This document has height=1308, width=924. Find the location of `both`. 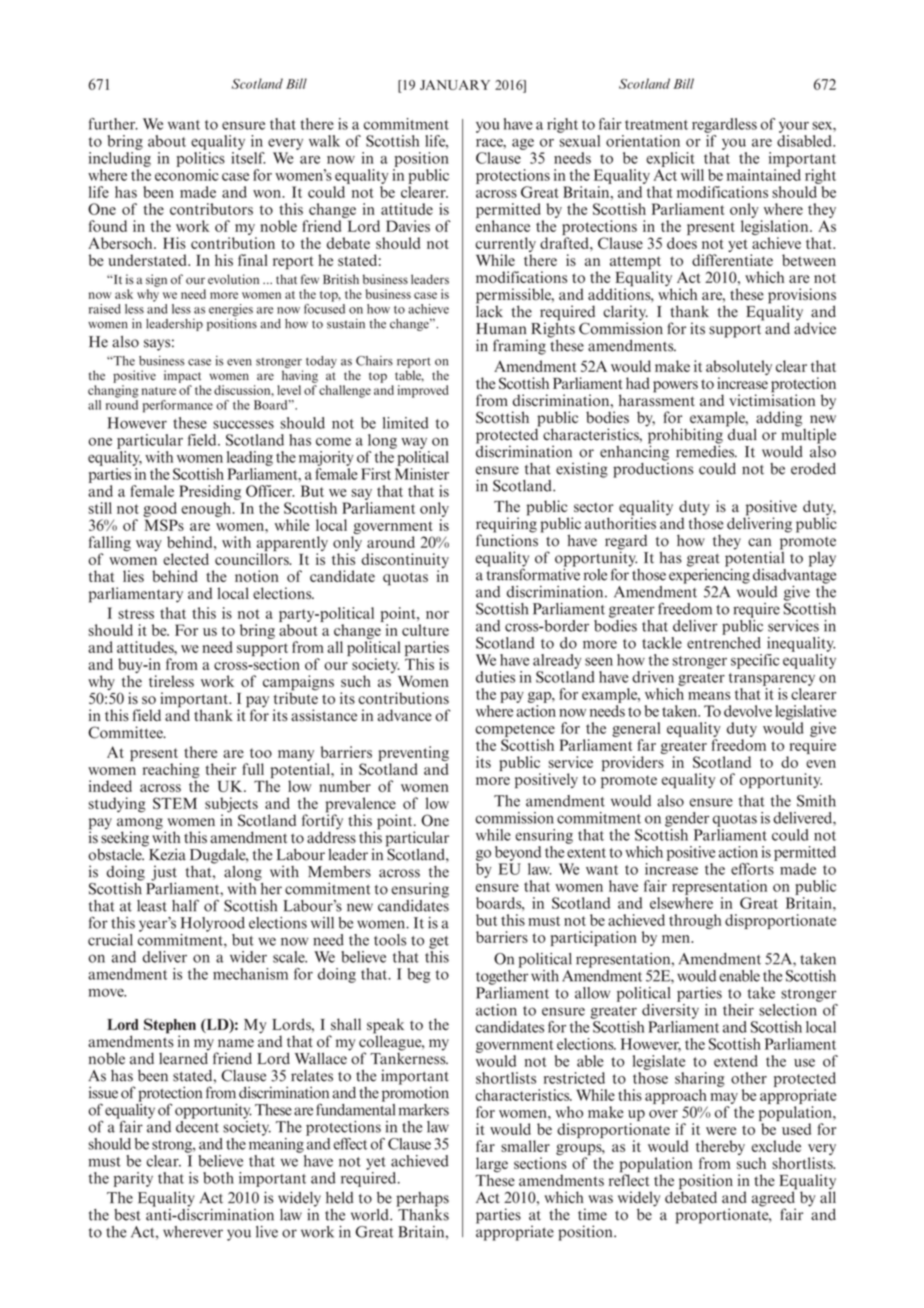

both is located at coordinates (218, 1178).
